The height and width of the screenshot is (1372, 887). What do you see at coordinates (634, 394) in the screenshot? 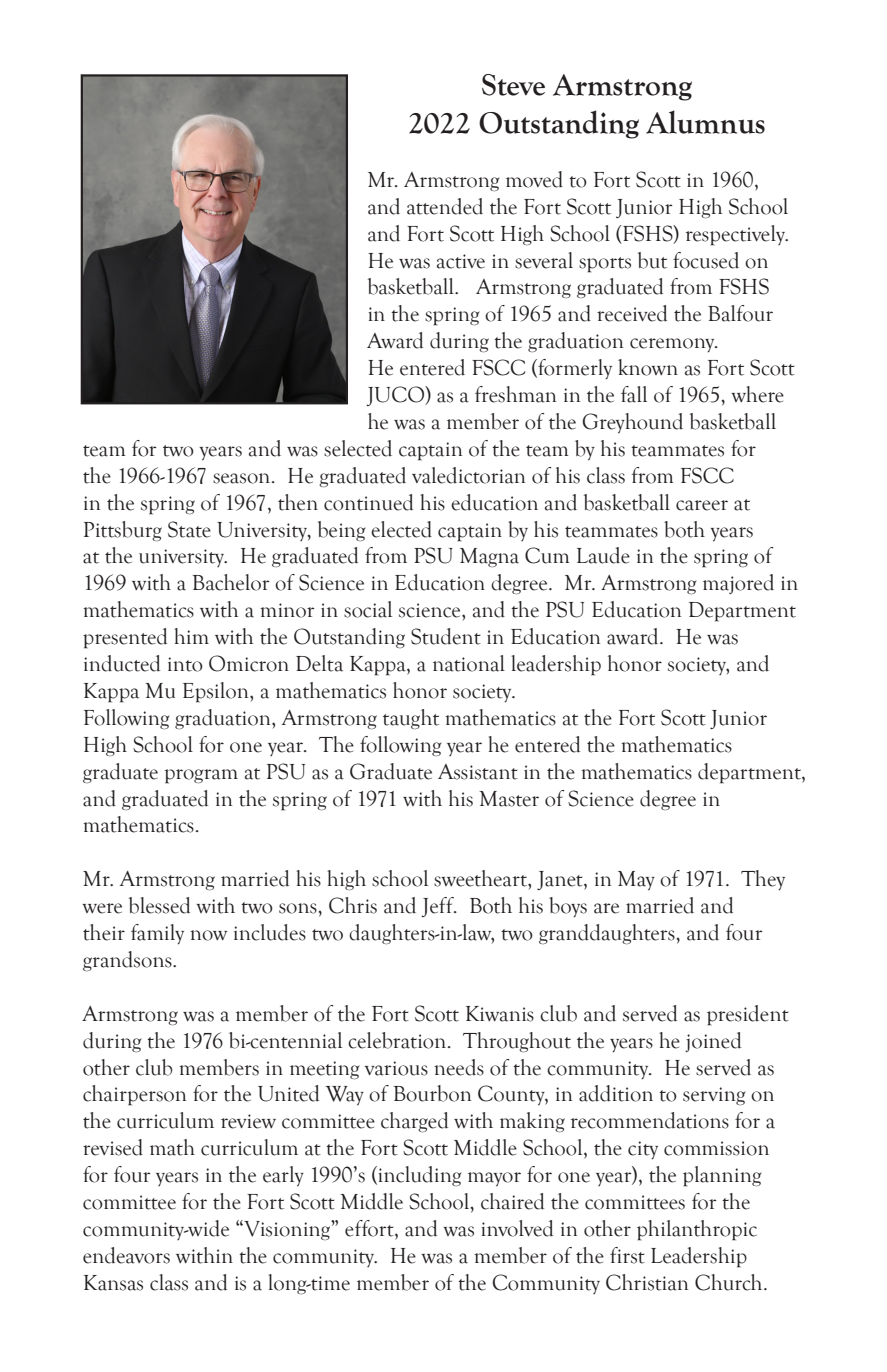
I see `fall` at bounding box center [634, 394].
